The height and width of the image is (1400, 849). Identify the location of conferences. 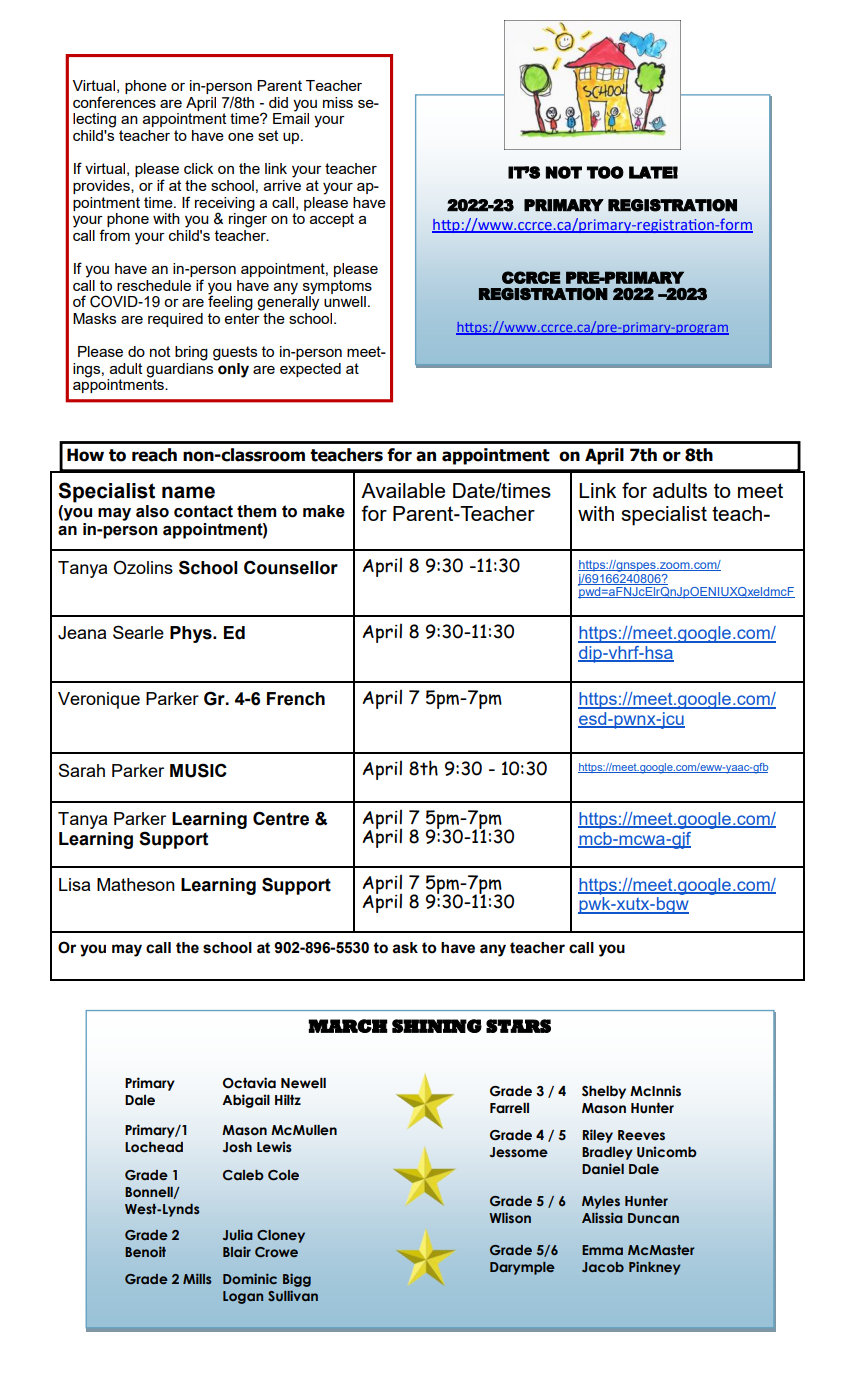
(114, 102).
